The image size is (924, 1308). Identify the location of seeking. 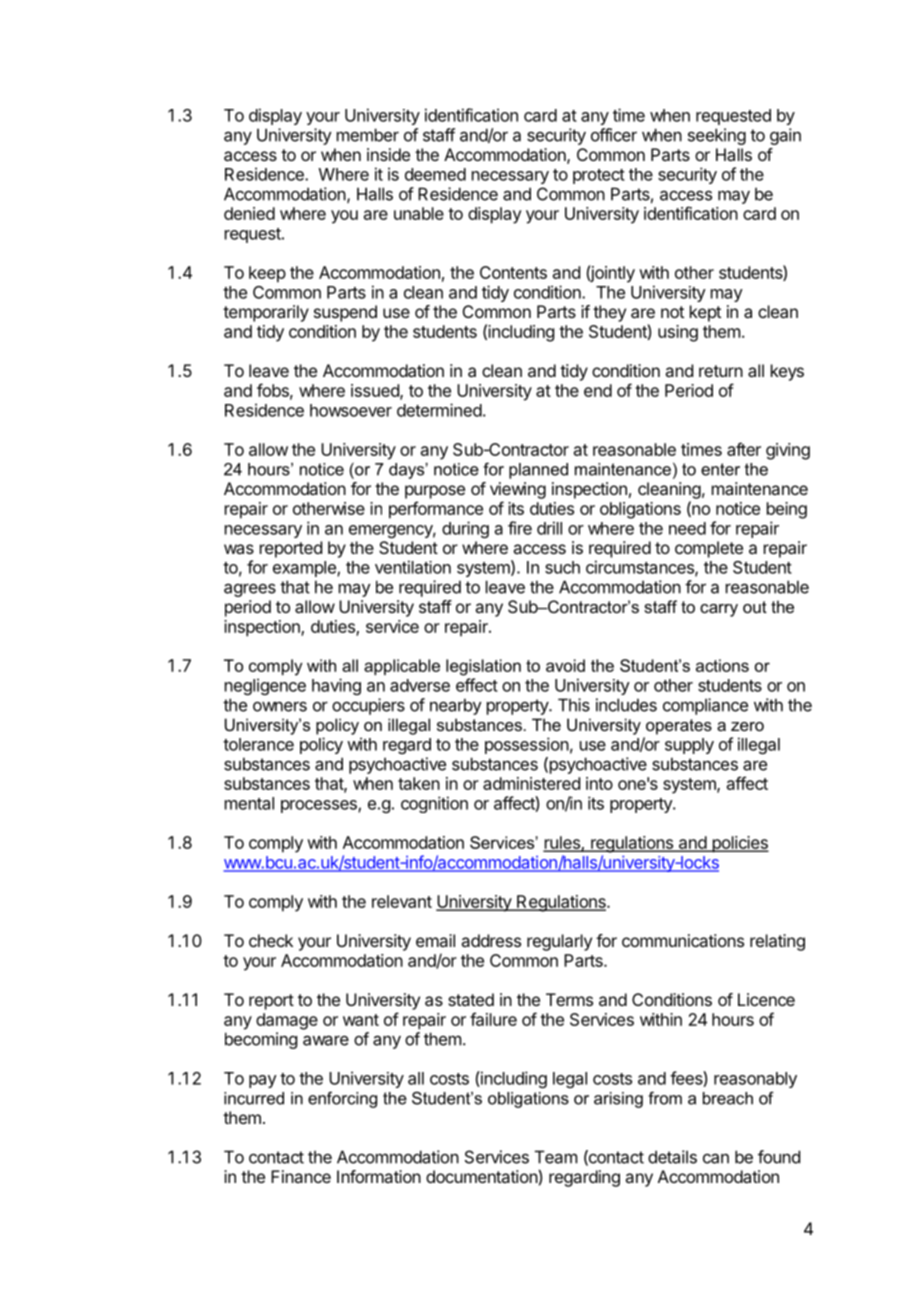
(717, 136).
